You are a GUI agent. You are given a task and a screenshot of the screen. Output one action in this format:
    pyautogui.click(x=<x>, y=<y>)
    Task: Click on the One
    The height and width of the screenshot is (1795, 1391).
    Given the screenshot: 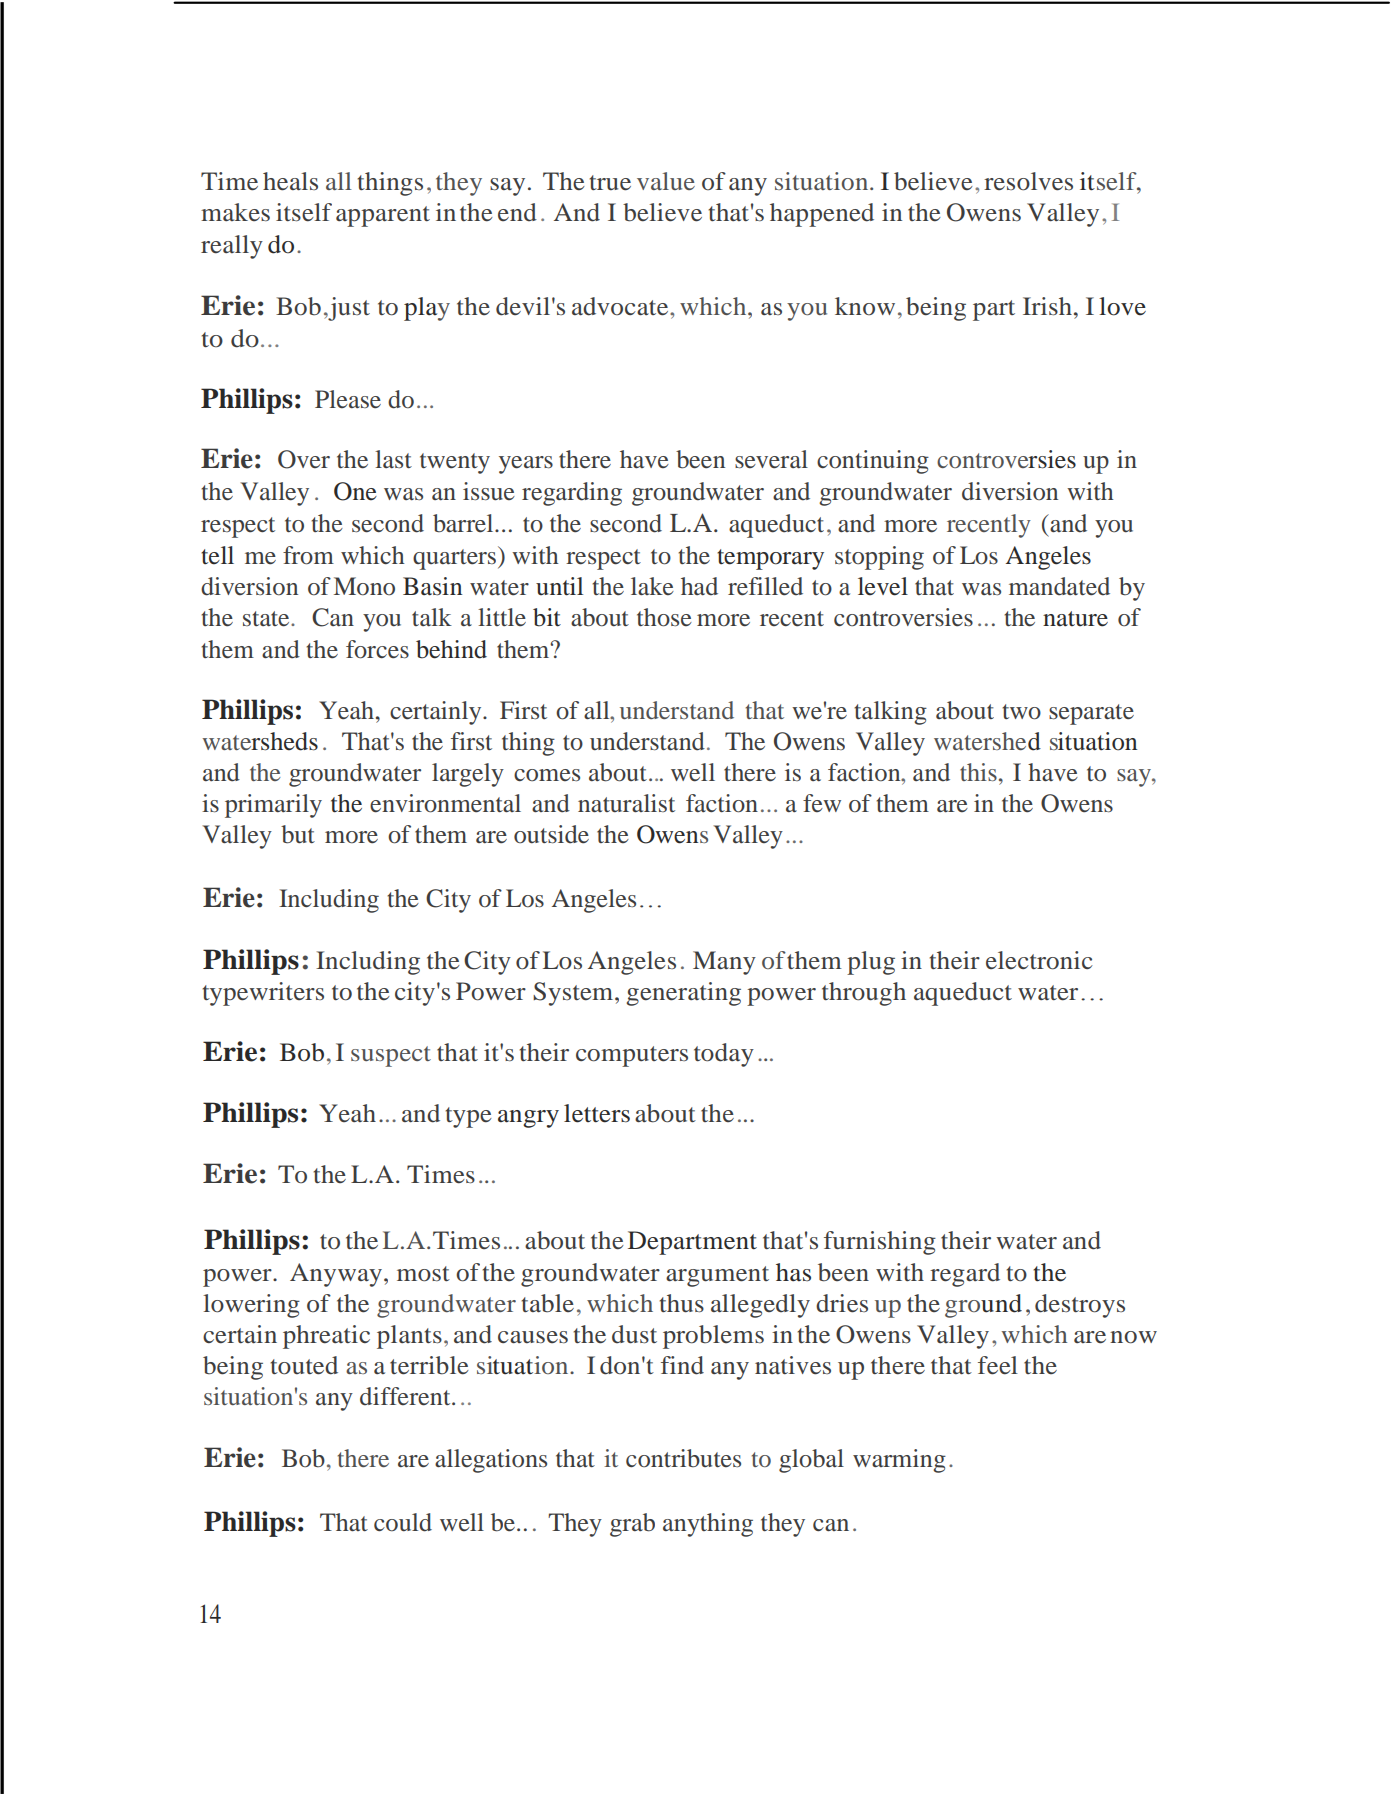 What is the action you would take?
    pyautogui.click(x=355, y=491)
